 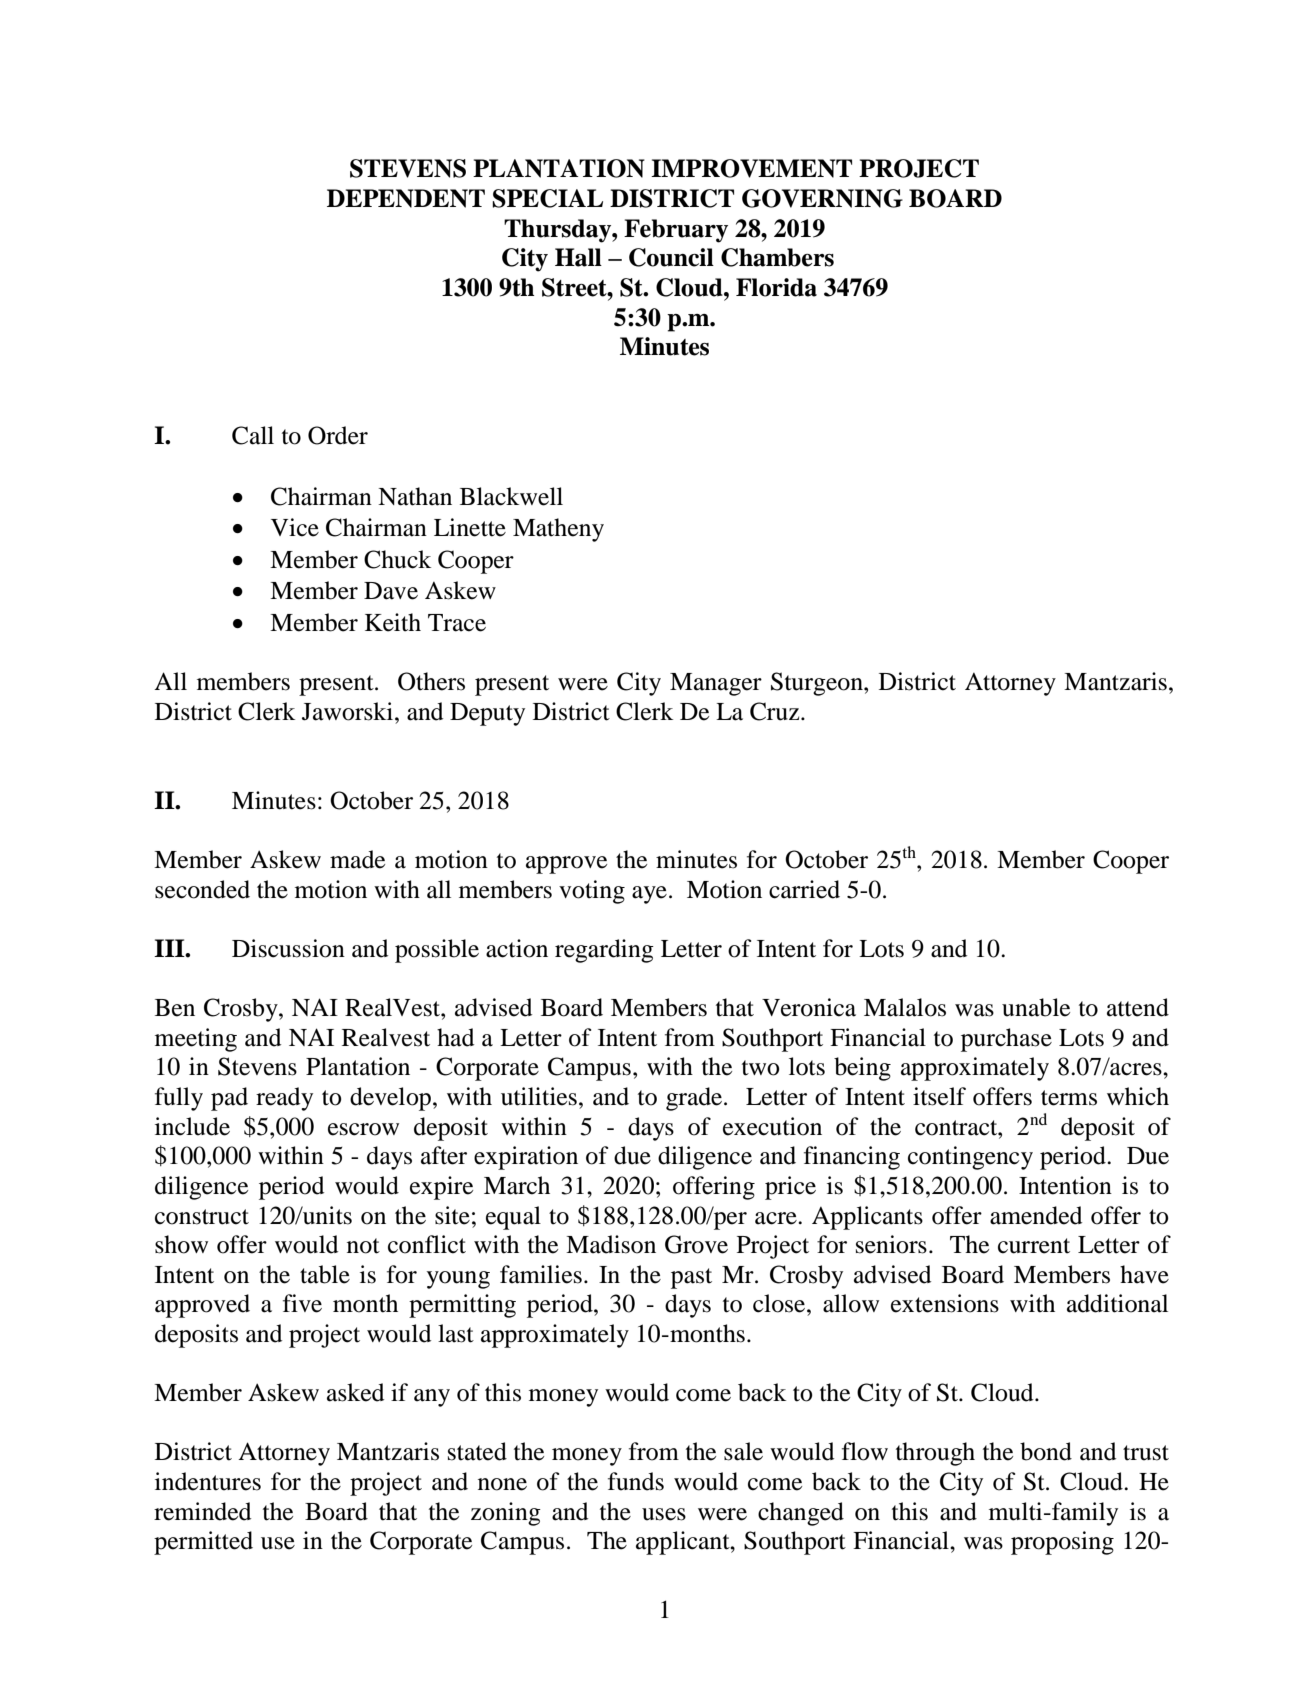 What do you see at coordinates (676, 231) in the page?
I see `February` at bounding box center [676, 231].
